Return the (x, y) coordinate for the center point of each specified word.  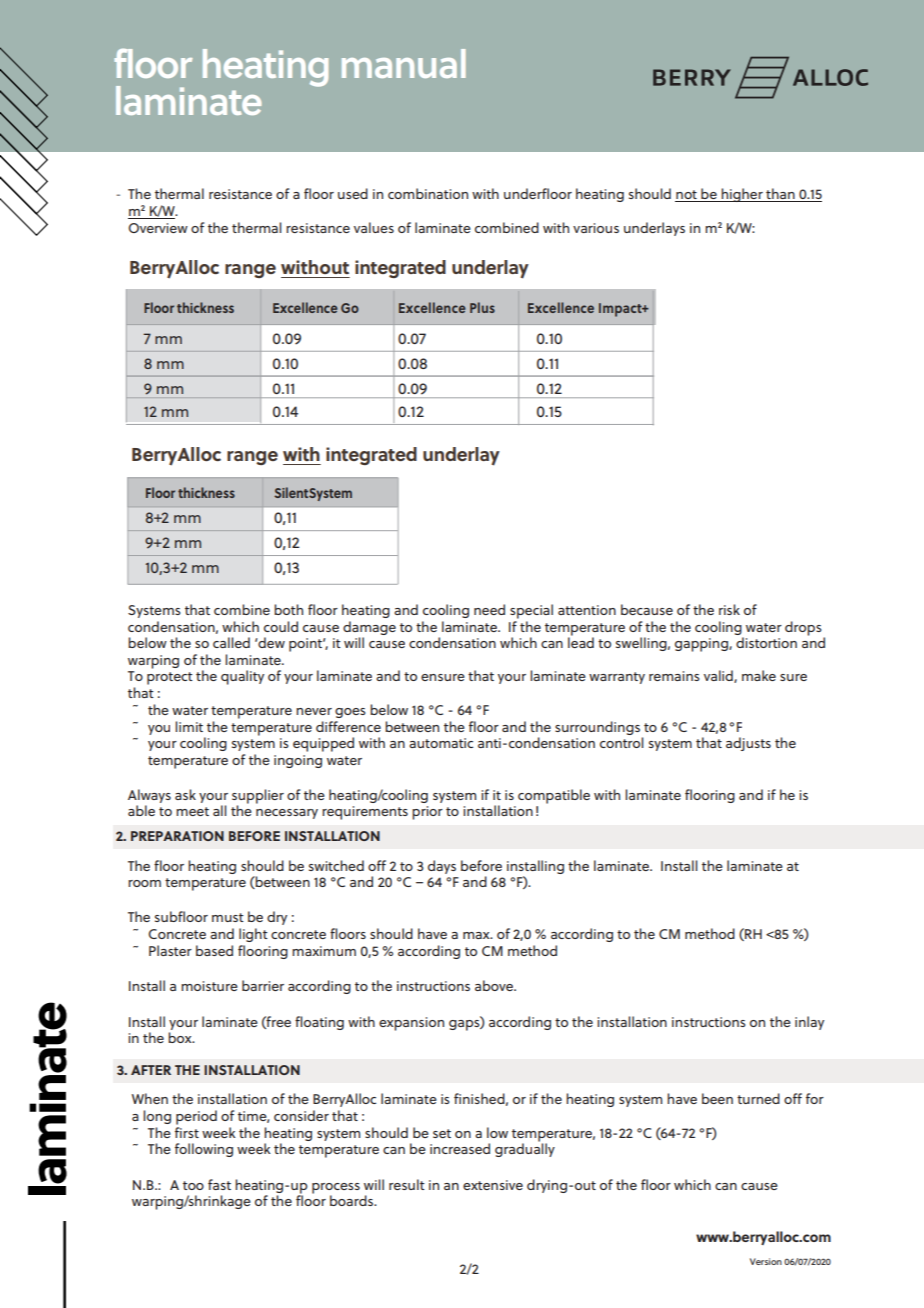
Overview (158, 228)
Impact (621, 310)
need (489, 609)
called (231, 642)
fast (219, 1184)
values (374, 227)
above (495, 985)
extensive (493, 1185)
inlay (809, 1023)
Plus (482, 307)
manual (404, 63)
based (214, 950)
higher (742, 195)
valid (719, 676)
